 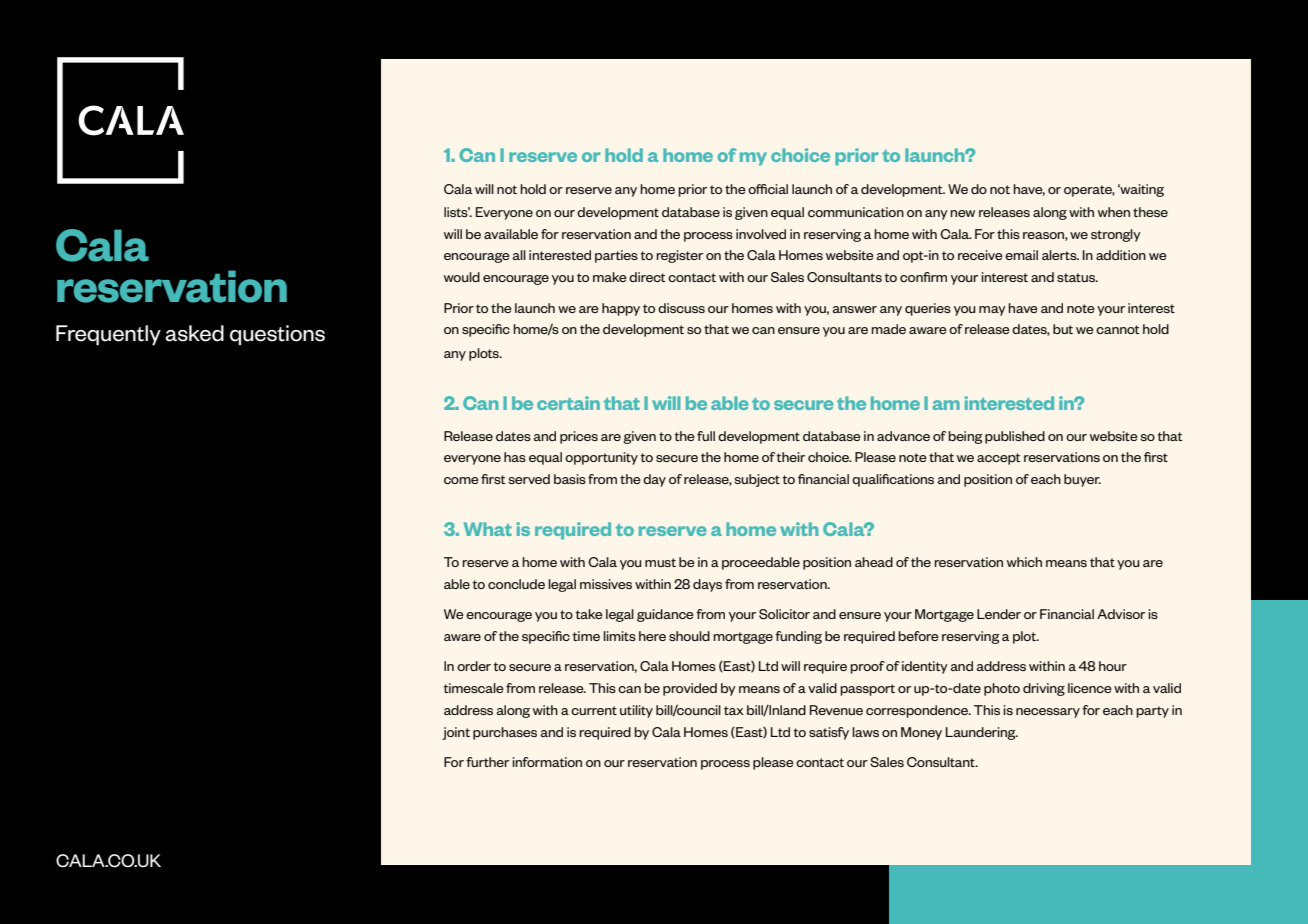 I want to click on all, so click(x=519, y=255).
